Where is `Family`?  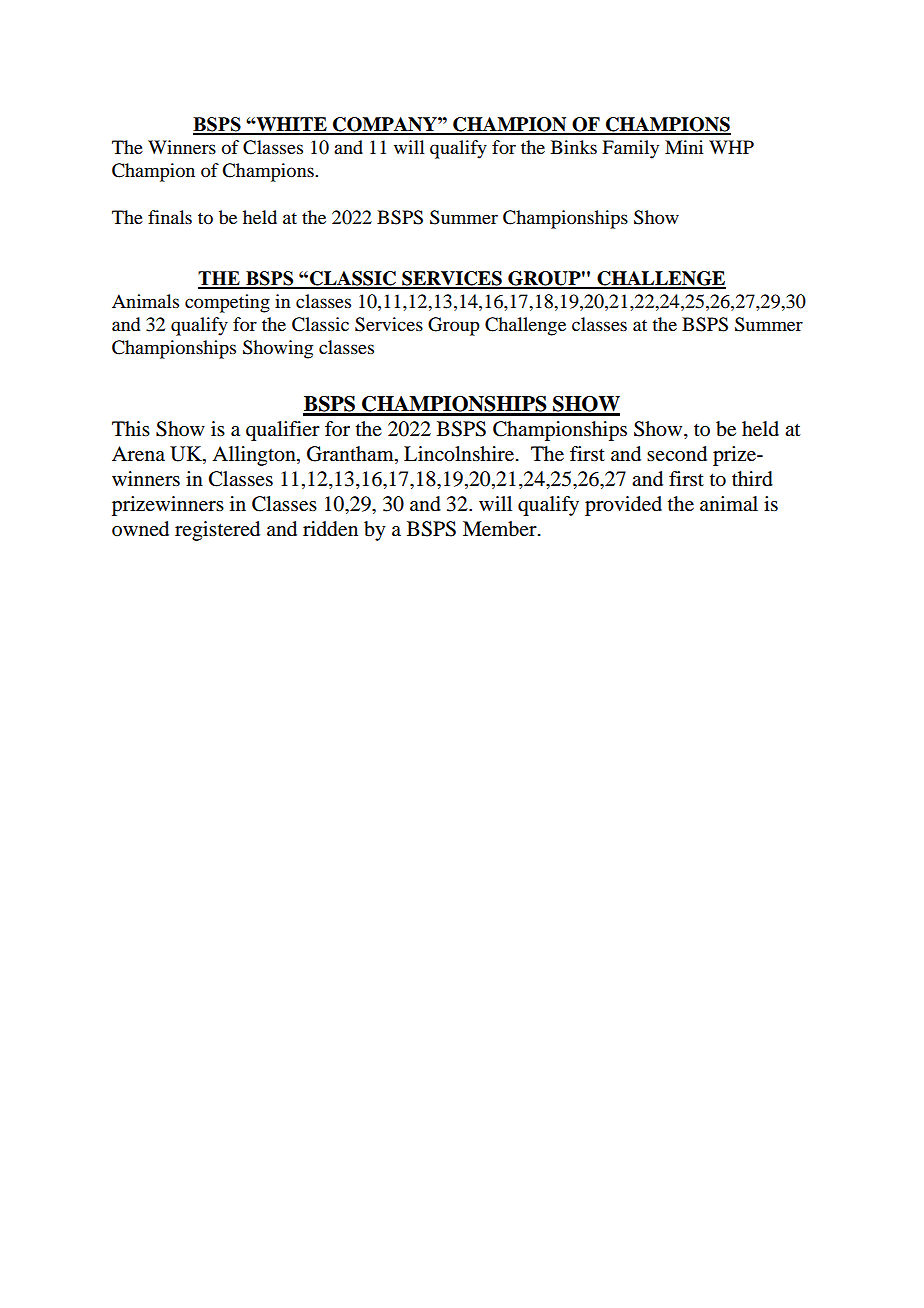 Family is located at coordinates (630, 149).
